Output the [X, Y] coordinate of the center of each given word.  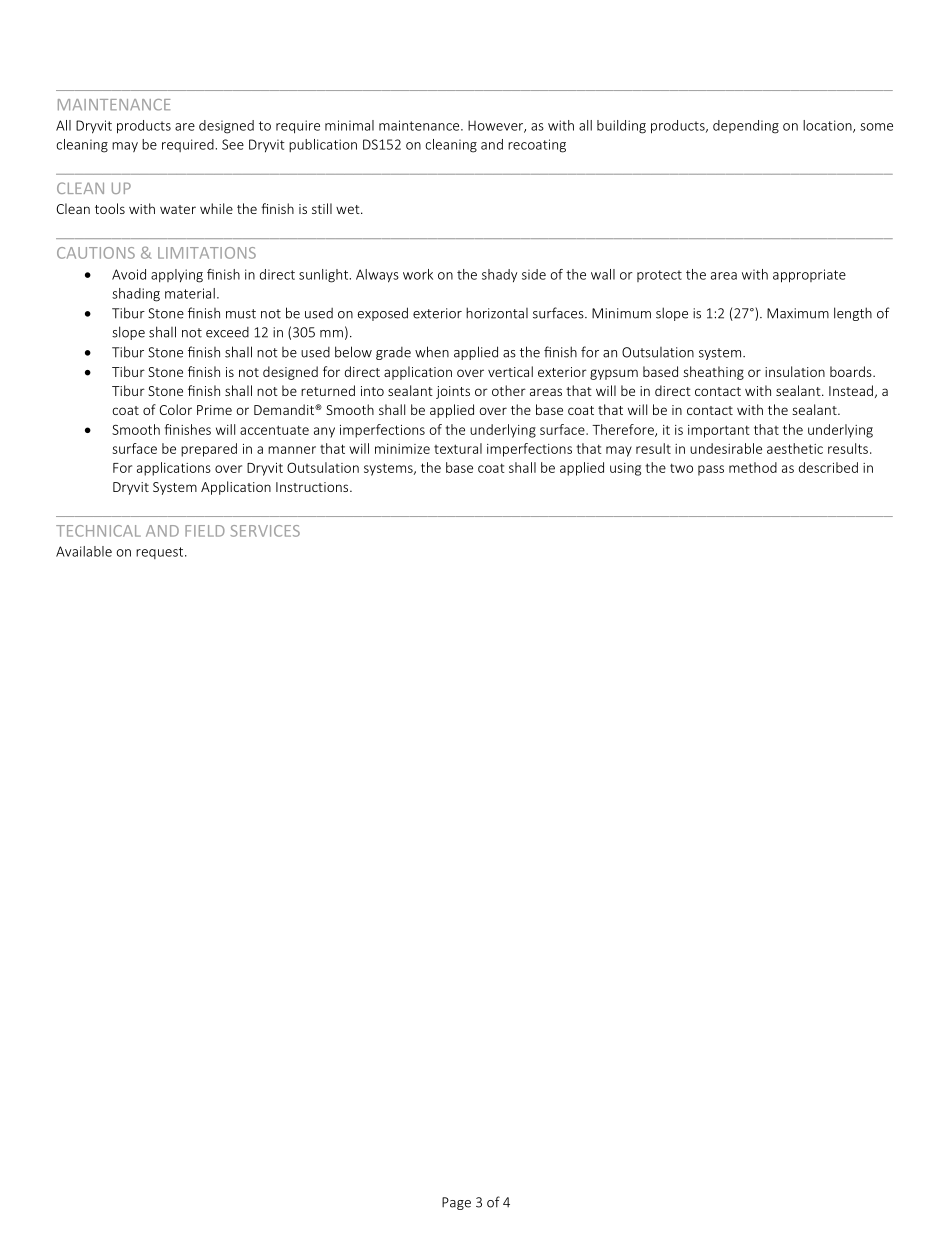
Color [176, 409]
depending [746, 127]
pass [711, 470]
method [753, 467]
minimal [349, 125]
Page [456, 1203]
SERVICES [265, 531]
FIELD [205, 531]
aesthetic [795, 448]
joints [453, 392]
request [161, 553]
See [233, 144]
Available [84, 551]
